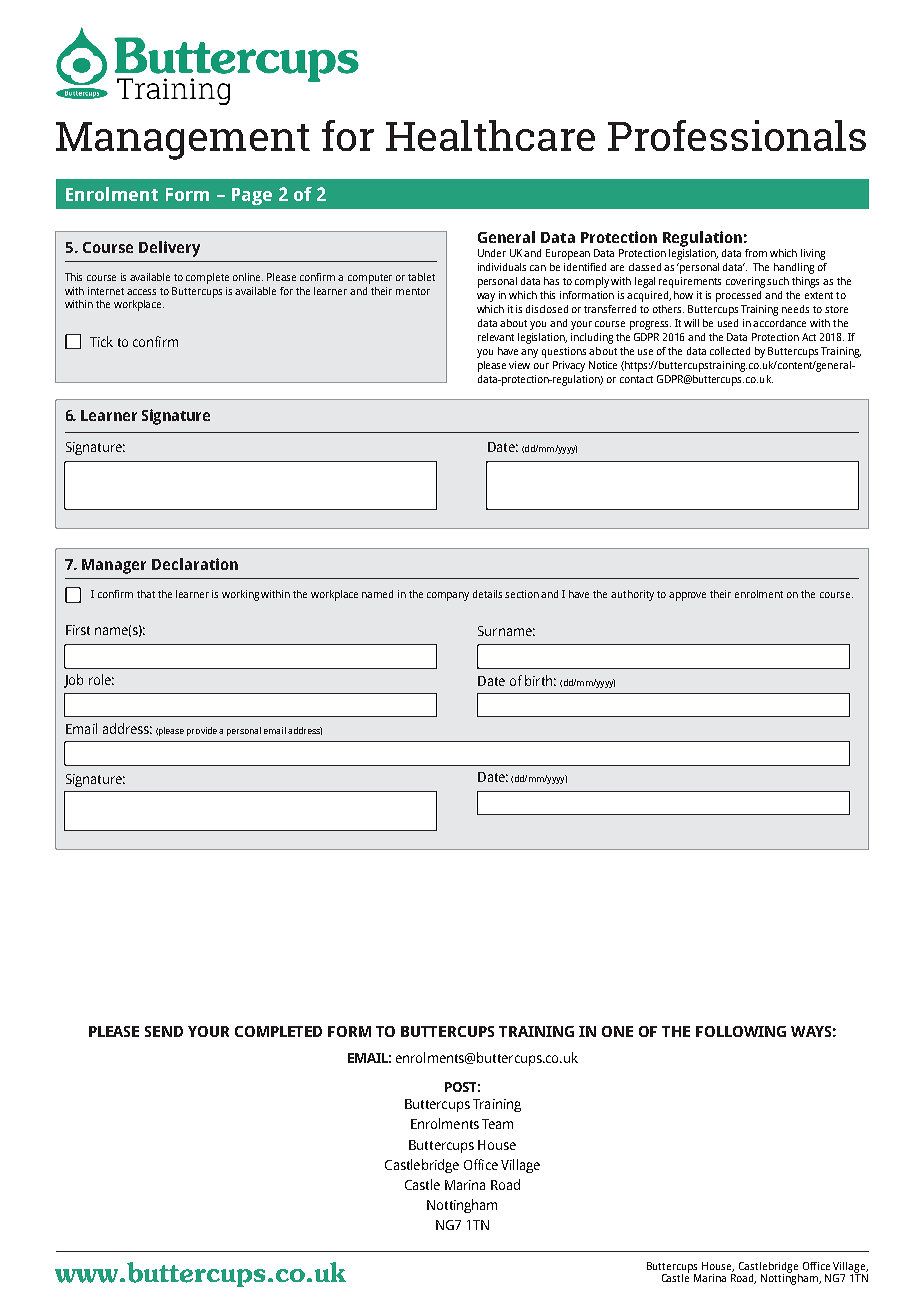 The image size is (924, 1308). I want to click on provide, so click(202, 731).
